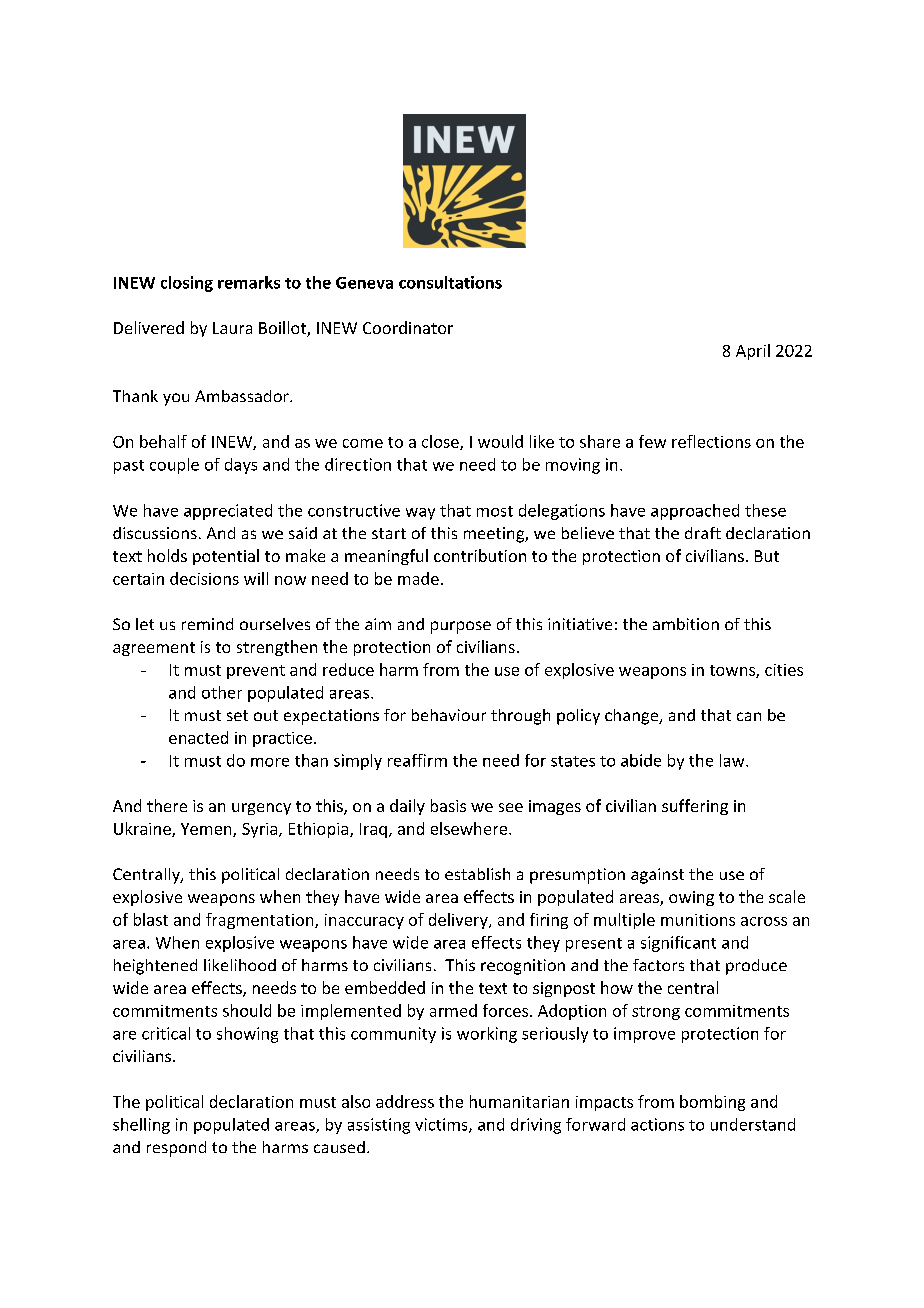  What do you see at coordinates (204, 578) in the screenshot?
I see `decisions` at bounding box center [204, 578].
